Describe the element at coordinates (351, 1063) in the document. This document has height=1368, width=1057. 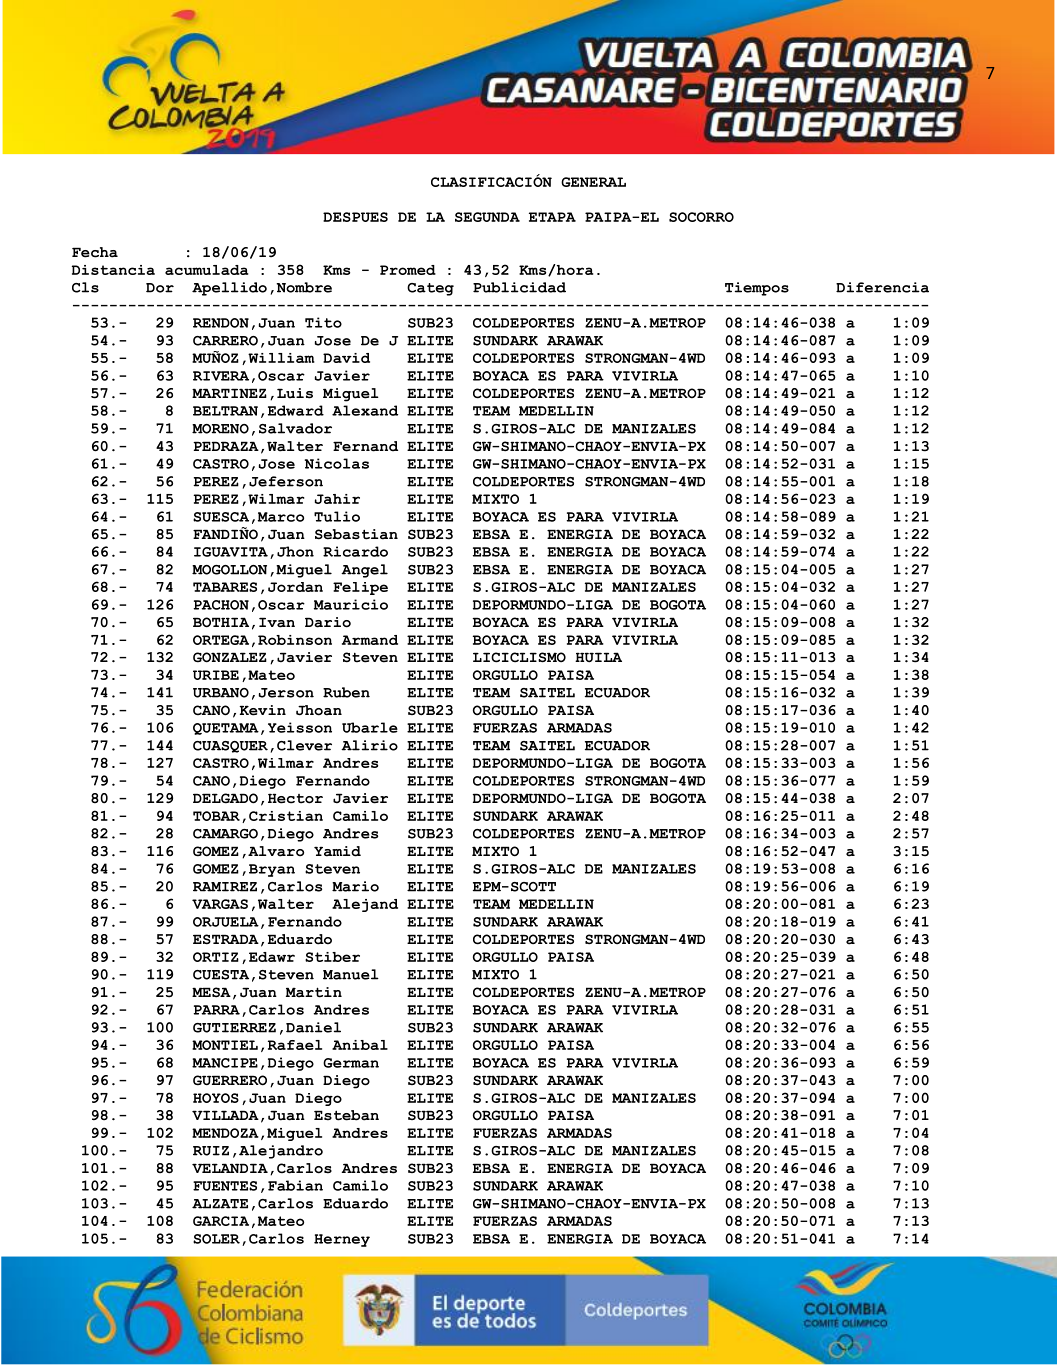
I see `German` at that location.
